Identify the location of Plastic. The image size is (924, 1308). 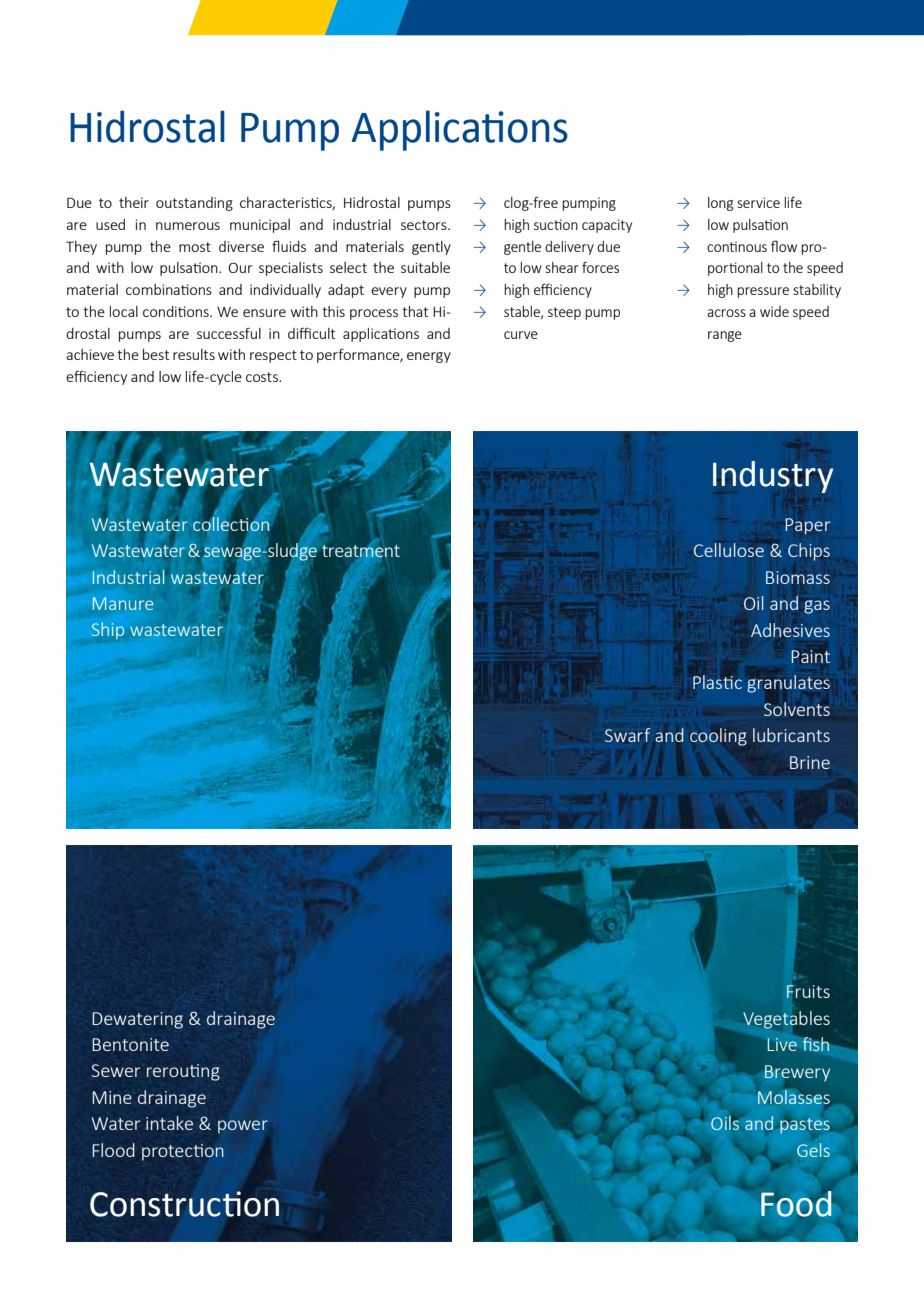
(717, 682).
